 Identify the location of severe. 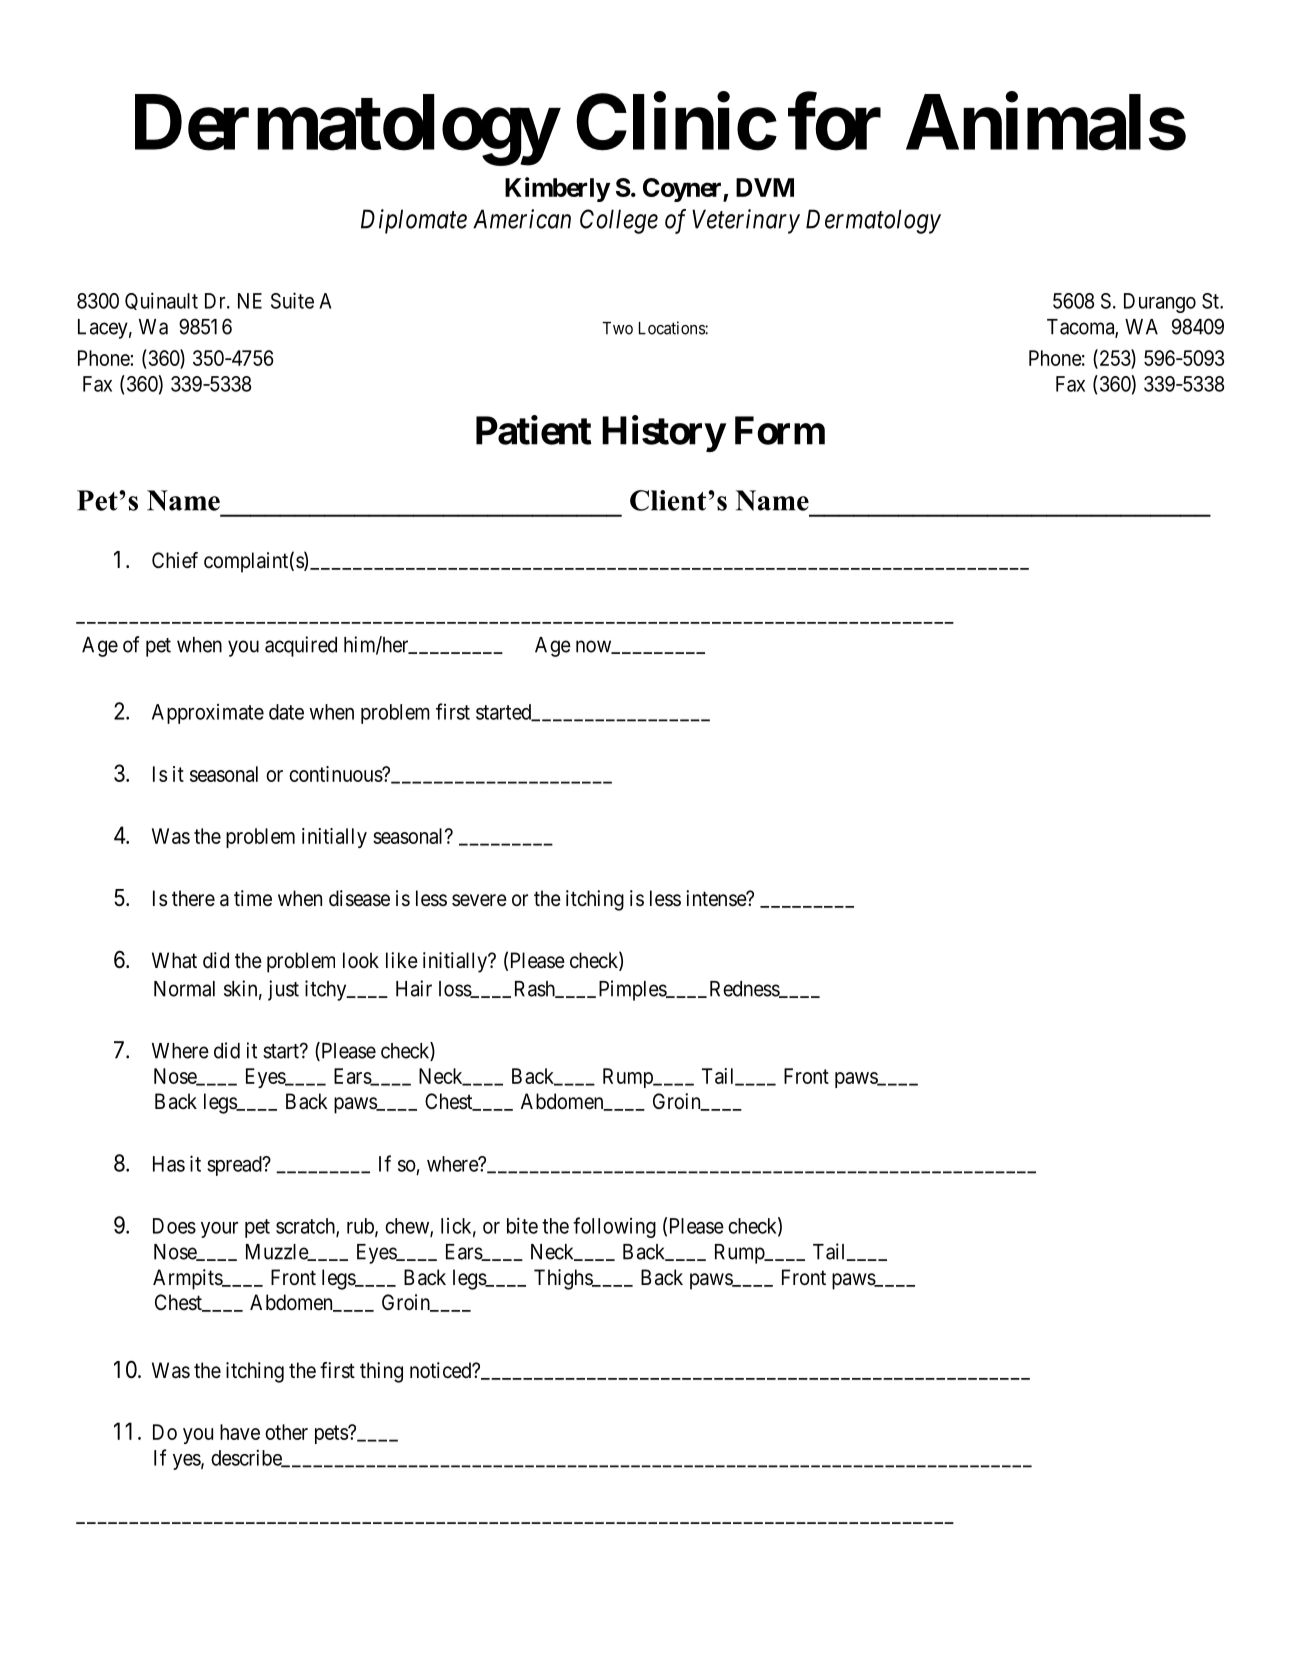
(479, 900).
